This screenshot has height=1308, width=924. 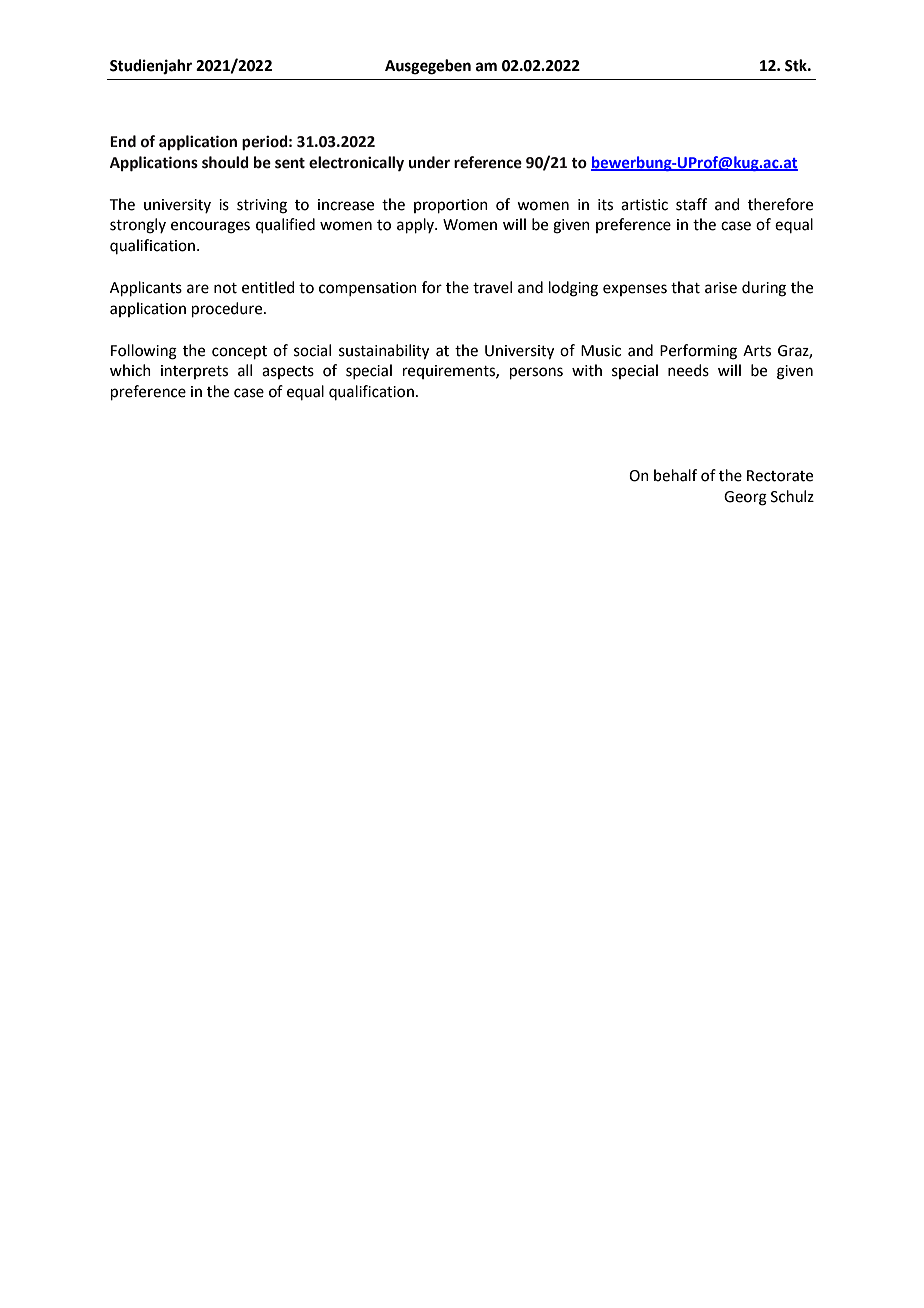 I want to click on interprets, so click(x=194, y=372).
